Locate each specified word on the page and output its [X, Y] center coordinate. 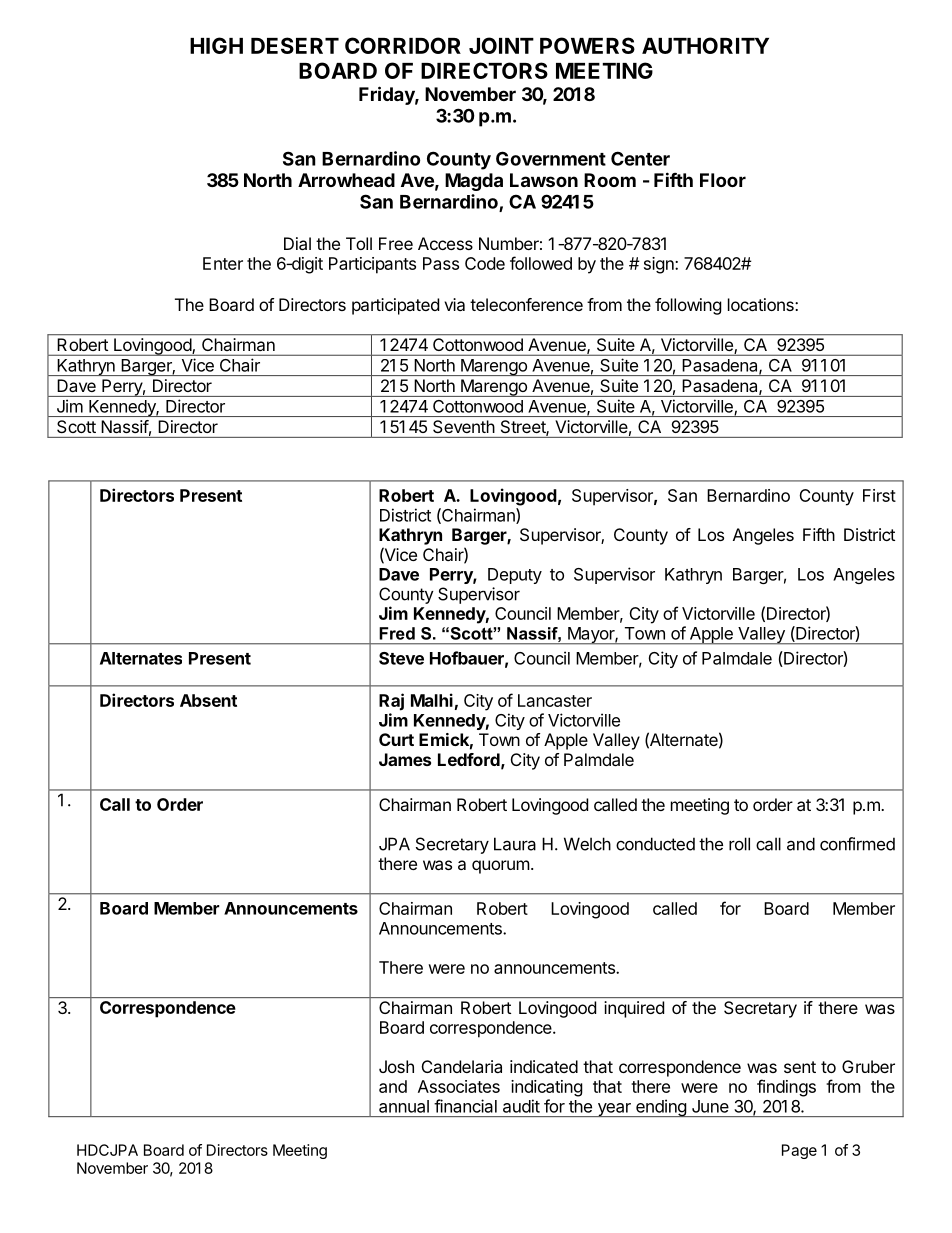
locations [762, 304]
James [405, 759]
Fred [397, 633]
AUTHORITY [705, 45]
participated [395, 306]
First [879, 495]
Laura [515, 844]
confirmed [857, 844]
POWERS [587, 45]
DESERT [295, 45]
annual [404, 1106]
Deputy [515, 576]
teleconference [526, 304]
